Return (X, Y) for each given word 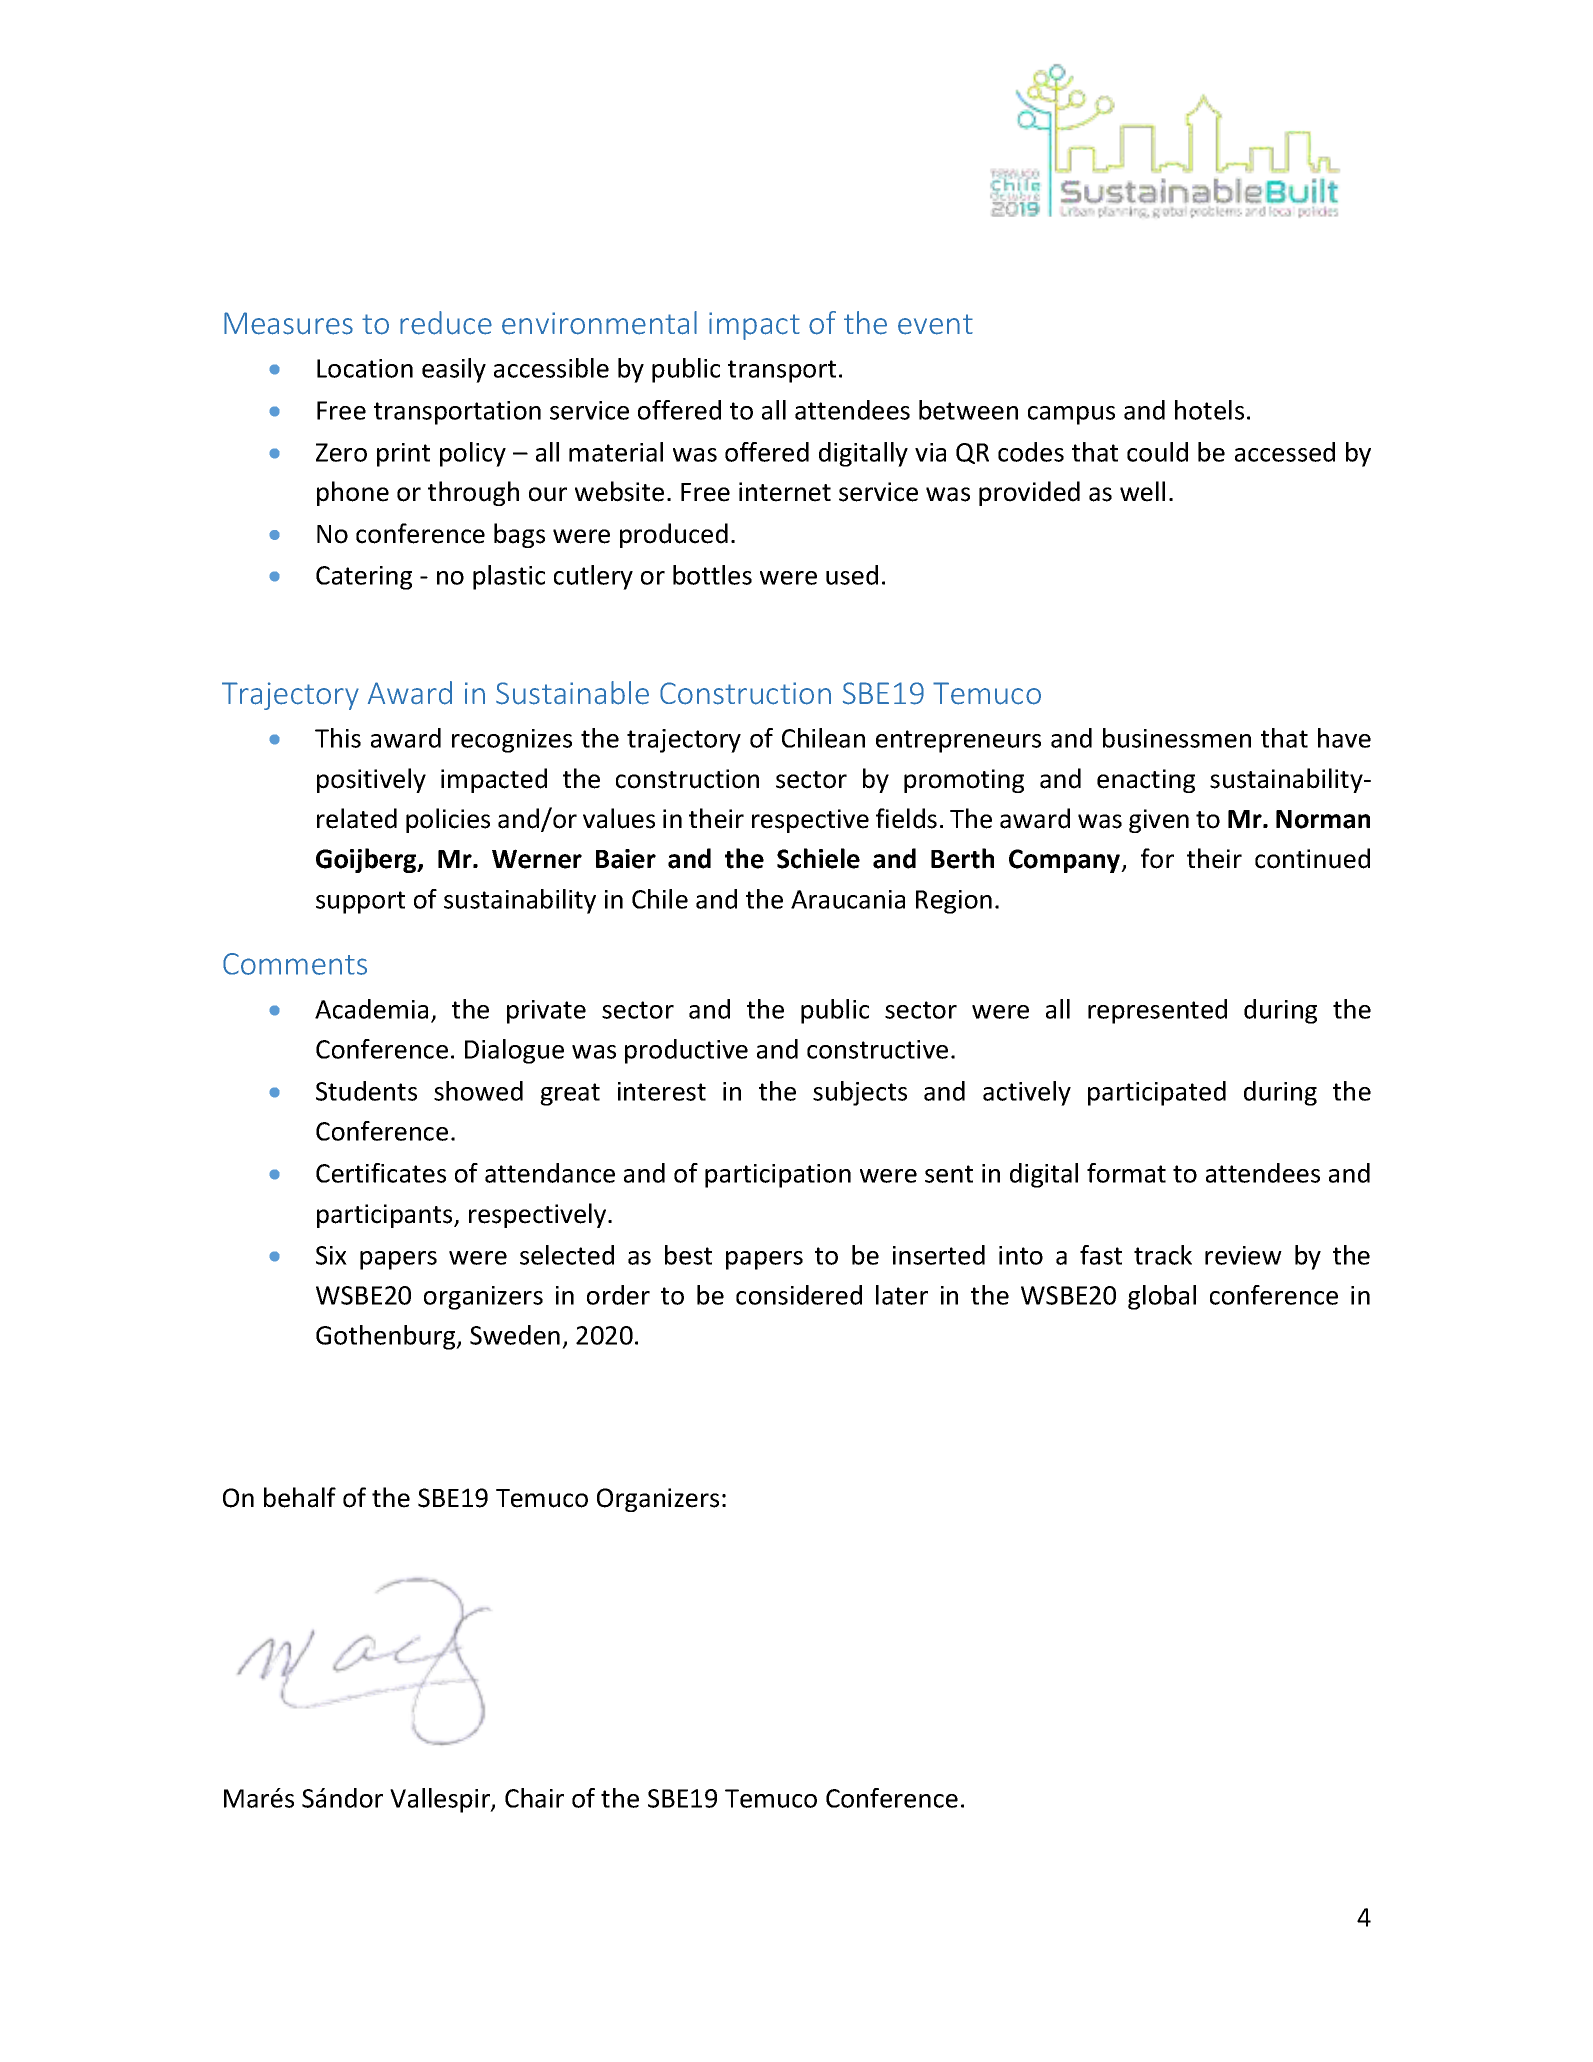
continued (1312, 858)
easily (454, 370)
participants (386, 1216)
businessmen (1177, 738)
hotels (1209, 410)
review (1243, 1255)
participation (778, 1176)
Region (954, 902)
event (935, 324)
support (360, 902)
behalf (300, 1497)
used (852, 575)
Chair (534, 1798)
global (1162, 1297)
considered (799, 1295)
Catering (364, 578)
